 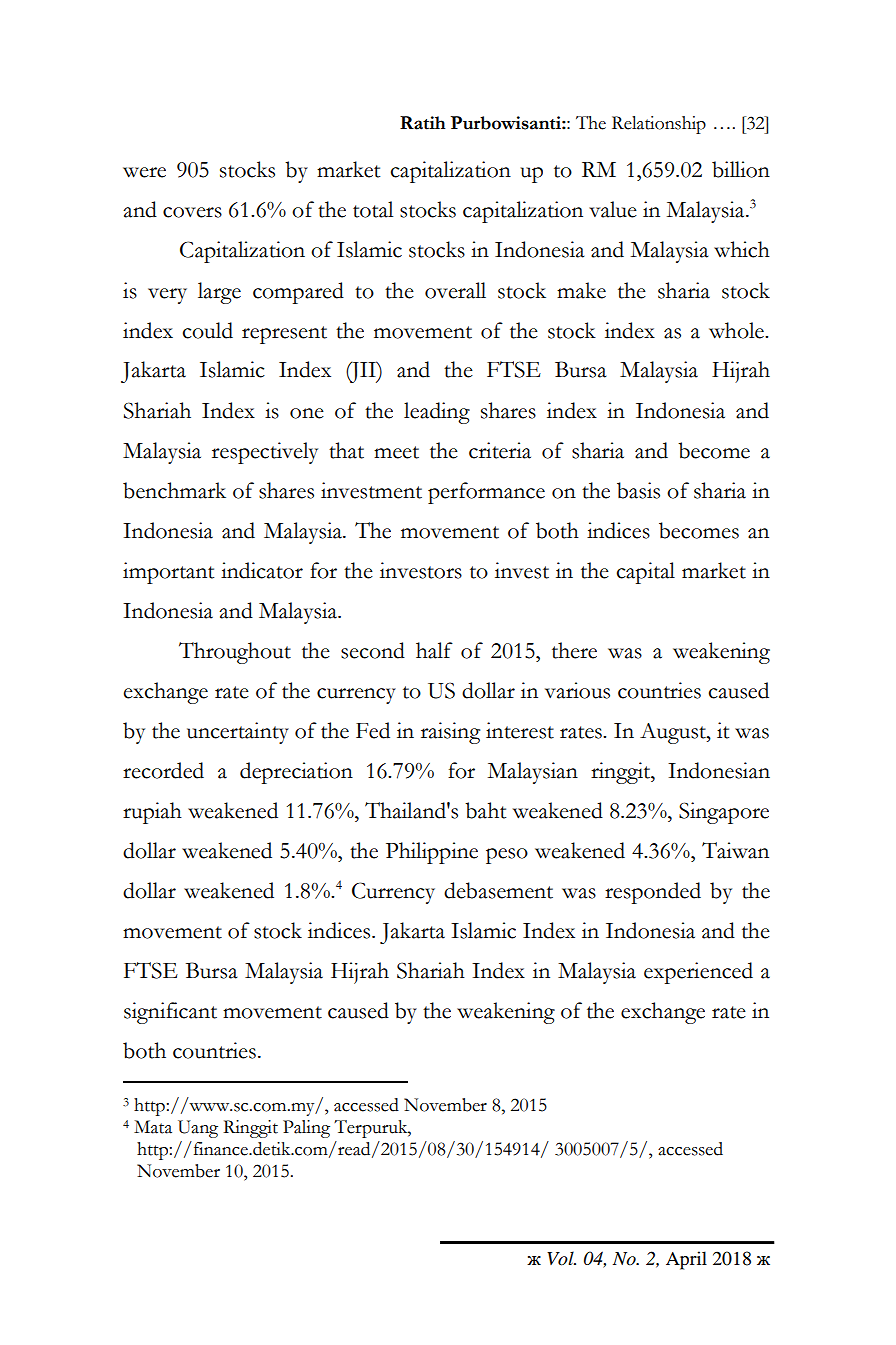 What do you see at coordinates (235, 653) in the page?
I see `Throughout` at bounding box center [235, 653].
